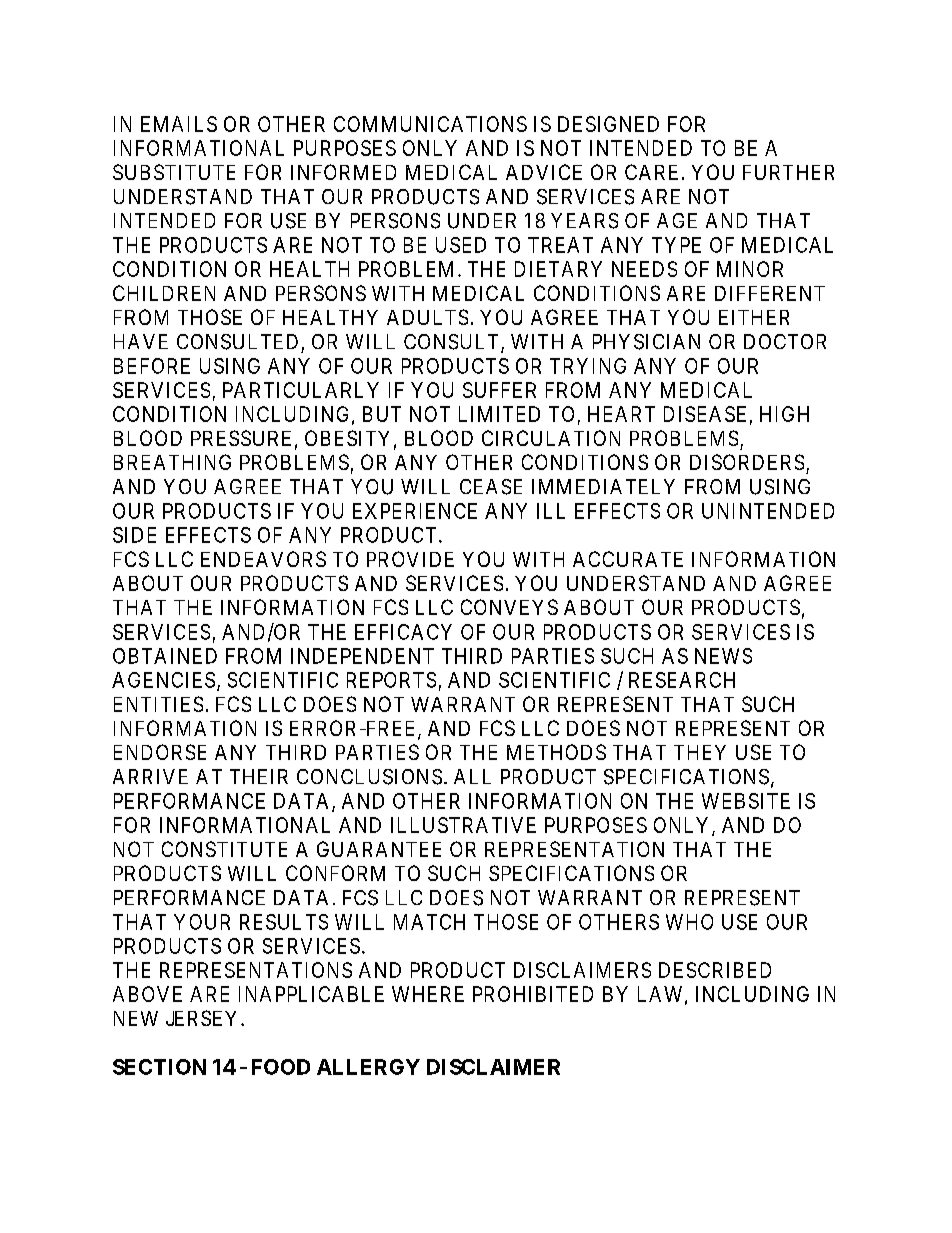 The height and width of the screenshot is (1233, 952). I want to click on CARE, so click(651, 172).
